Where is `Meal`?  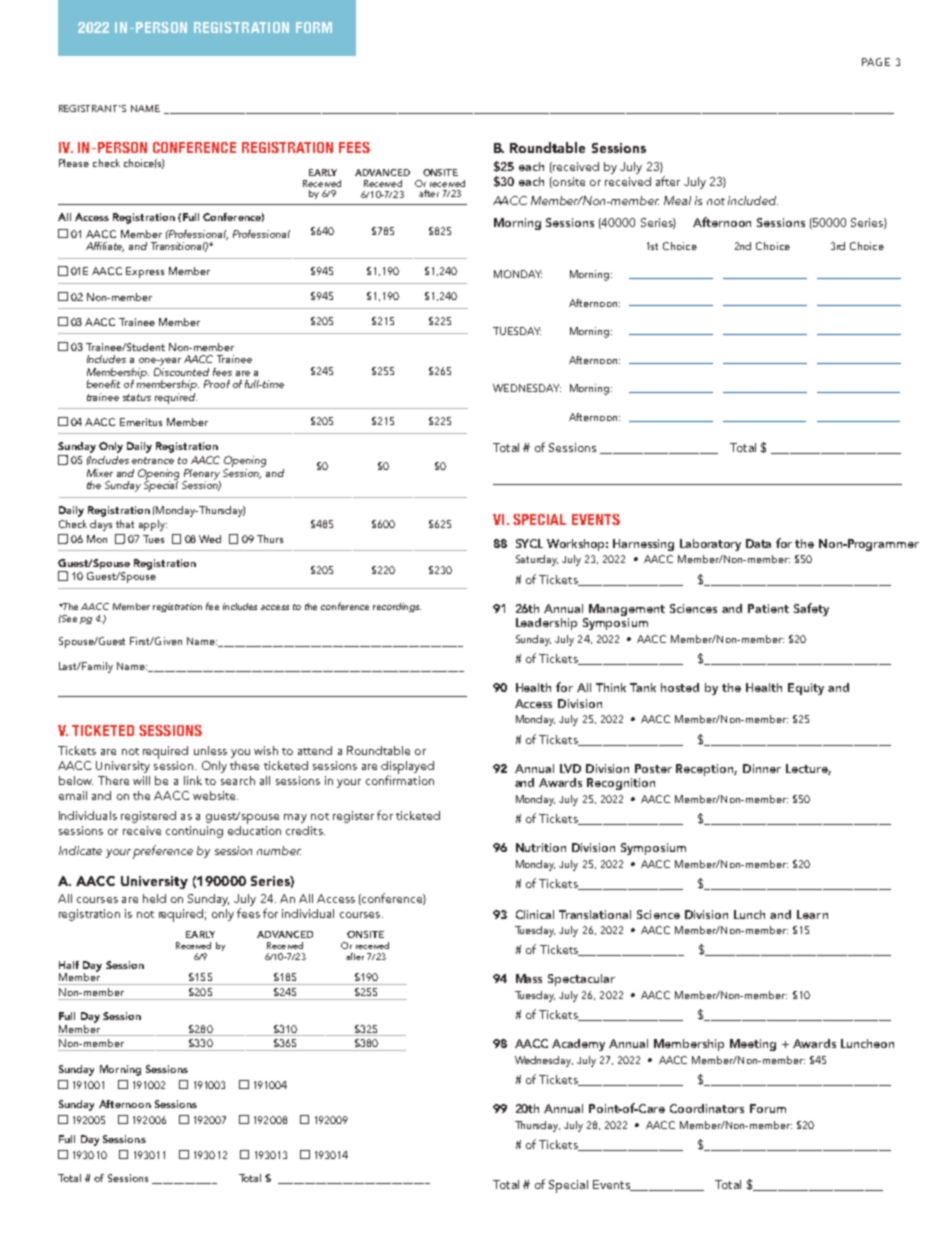
Meal is located at coordinates (677, 200).
